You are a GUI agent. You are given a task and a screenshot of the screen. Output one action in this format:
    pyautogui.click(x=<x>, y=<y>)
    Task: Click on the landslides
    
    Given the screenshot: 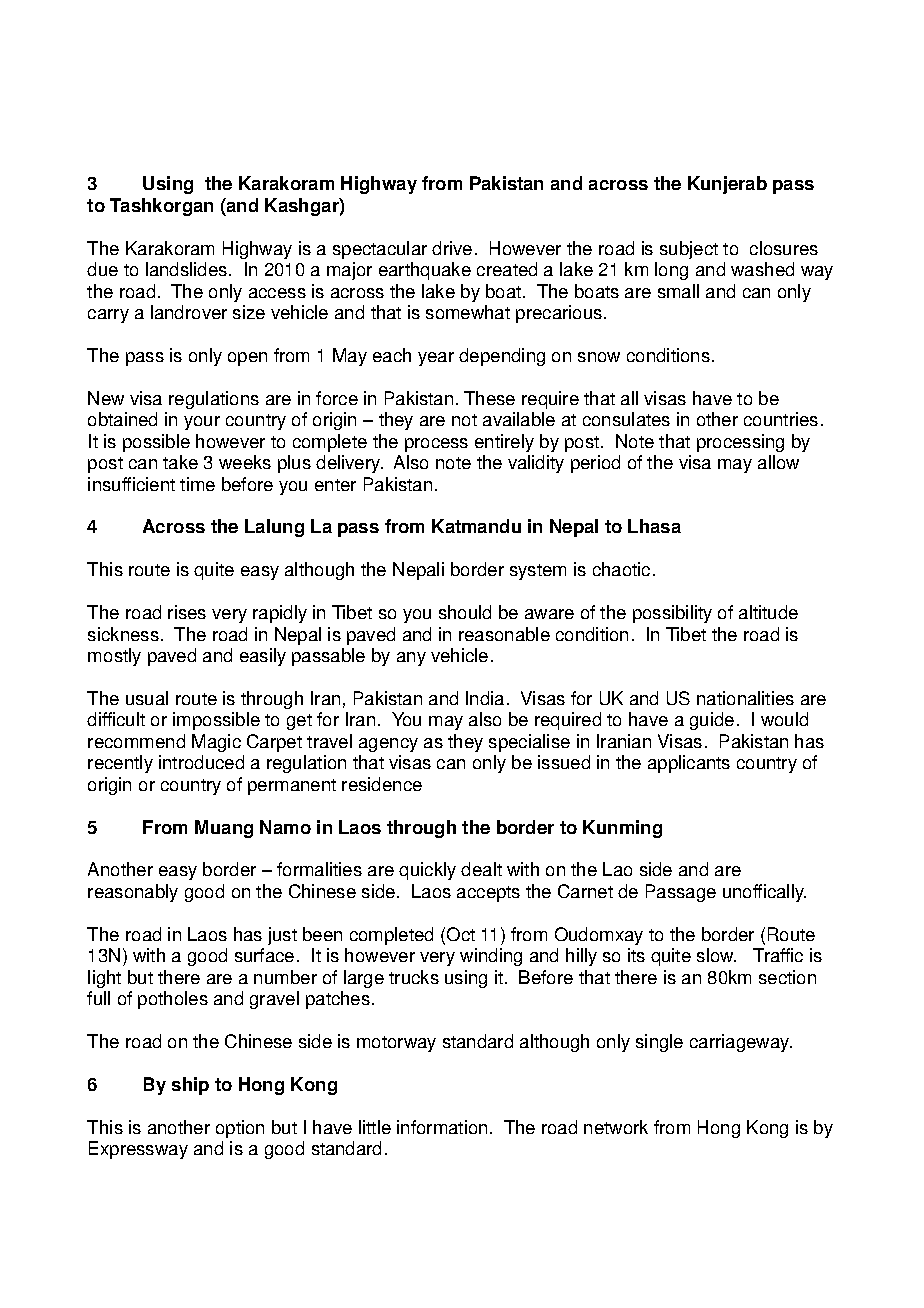 What is the action you would take?
    pyautogui.click(x=188, y=269)
